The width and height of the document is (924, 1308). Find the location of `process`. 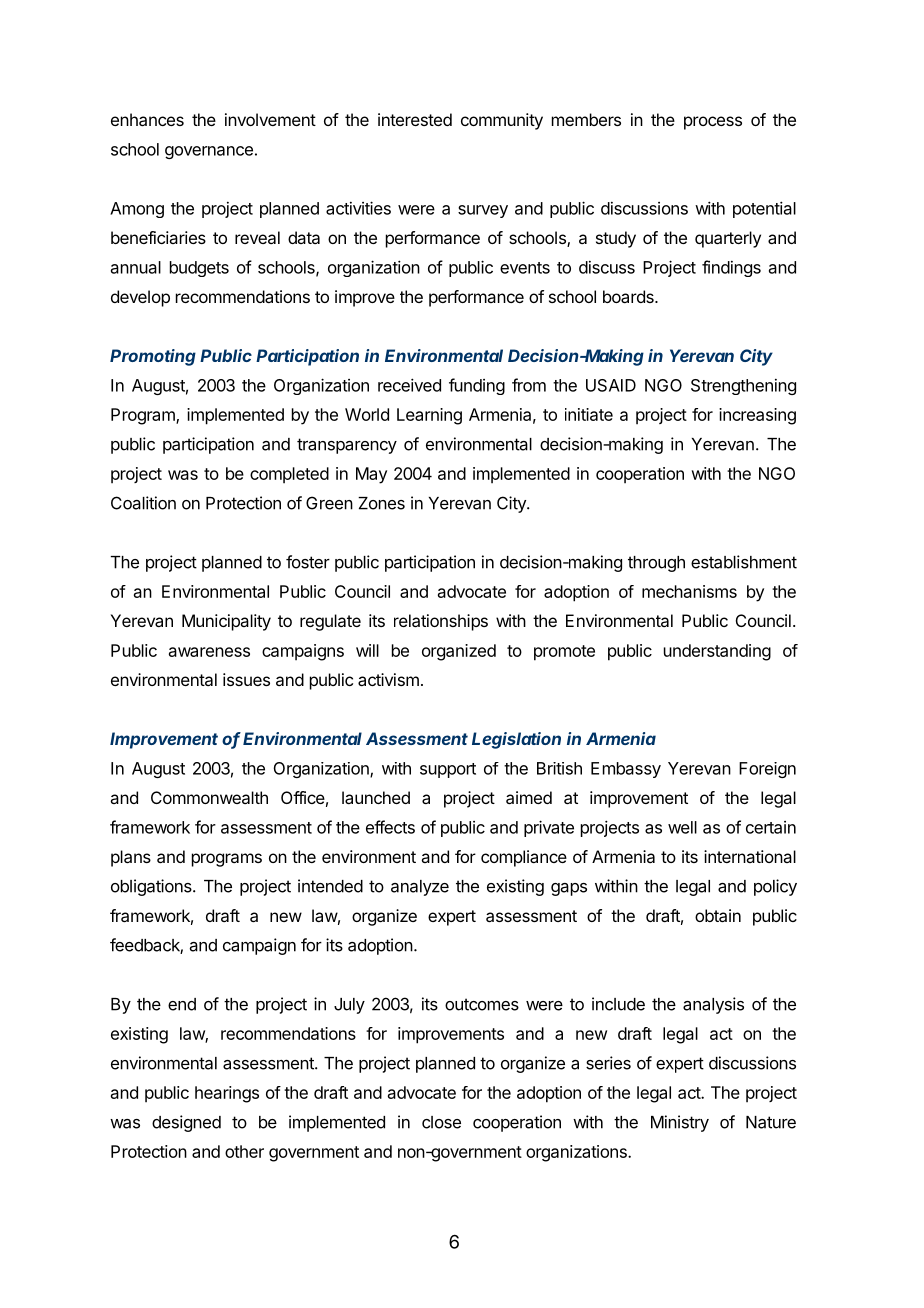

process is located at coordinates (713, 123).
